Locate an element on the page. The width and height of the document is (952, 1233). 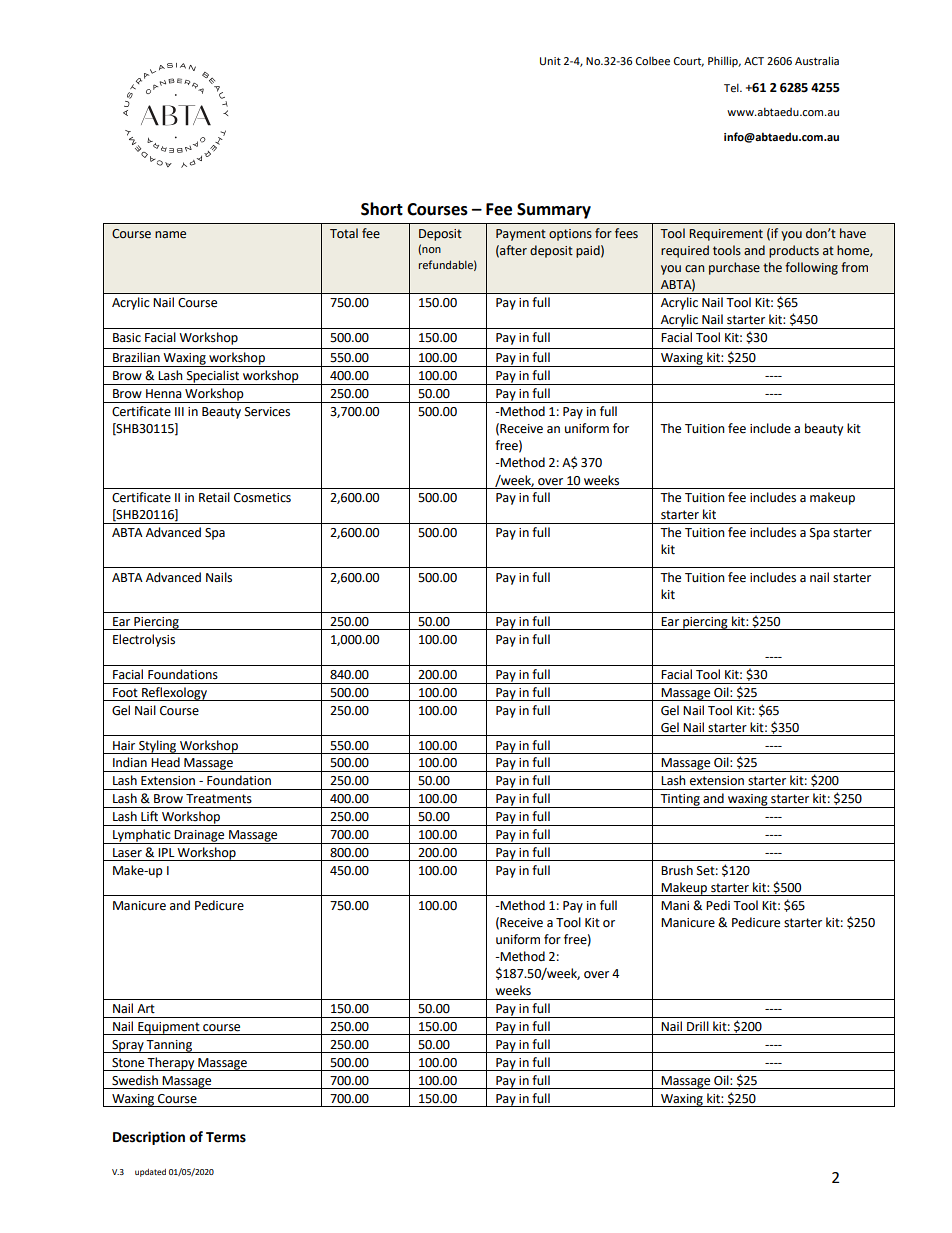
Unit is located at coordinates (550, 61).
